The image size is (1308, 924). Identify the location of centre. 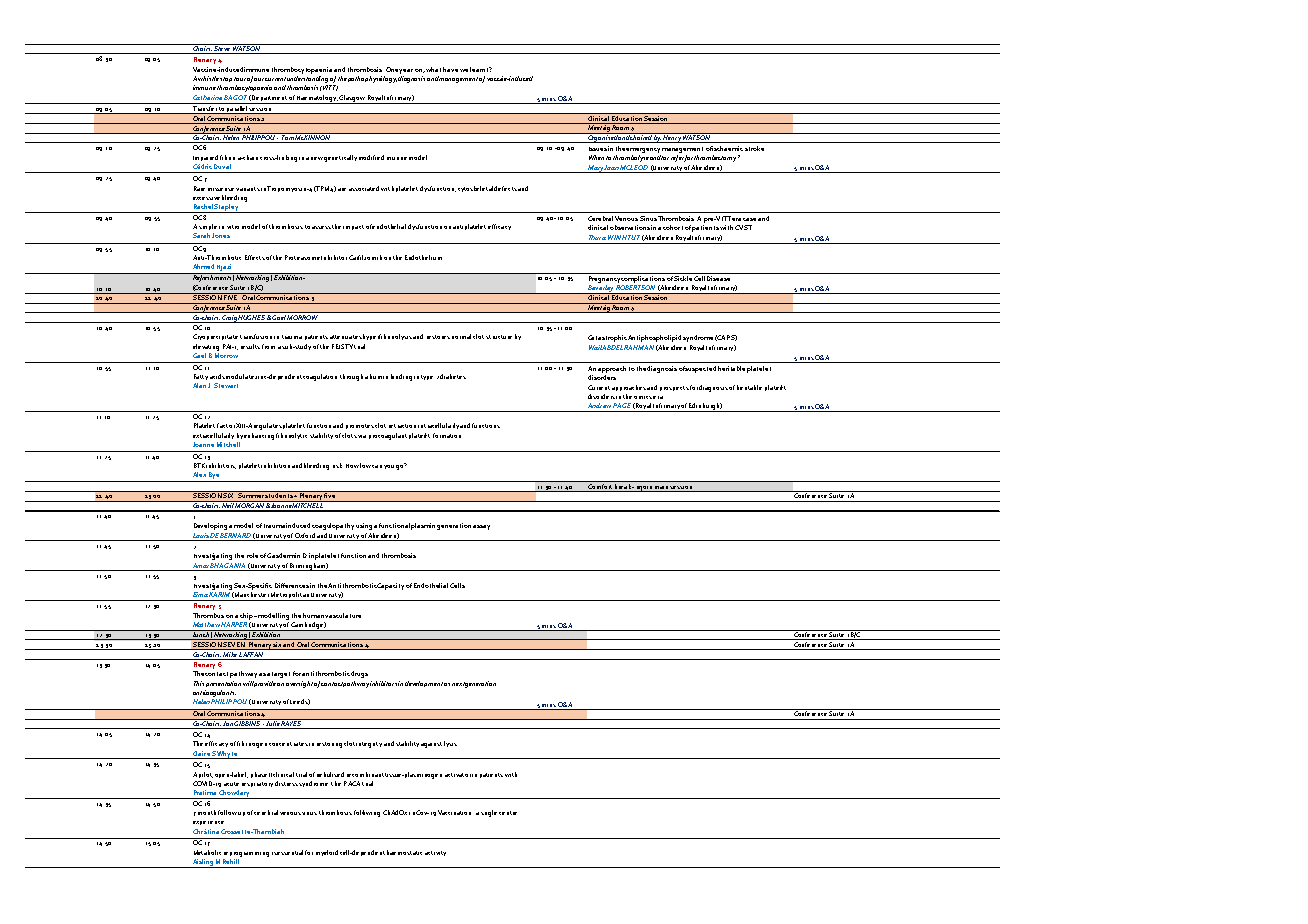
(508, 813).
